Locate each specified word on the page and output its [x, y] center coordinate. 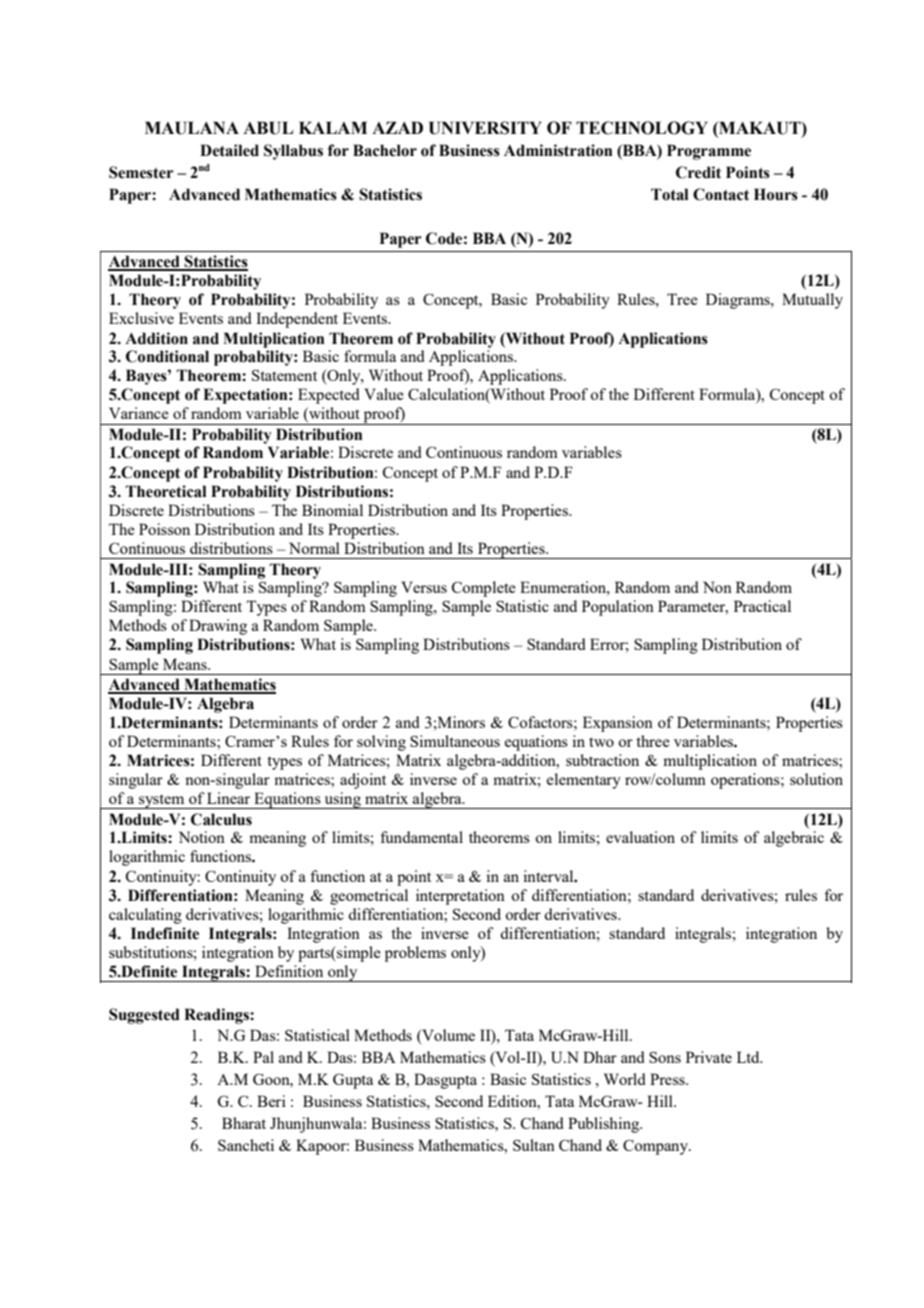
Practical [762, 606]
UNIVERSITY [485, 128]
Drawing [218, 627]
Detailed [229, 150]
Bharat [244, 1123]
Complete [484, 589]
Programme [709, 152]
